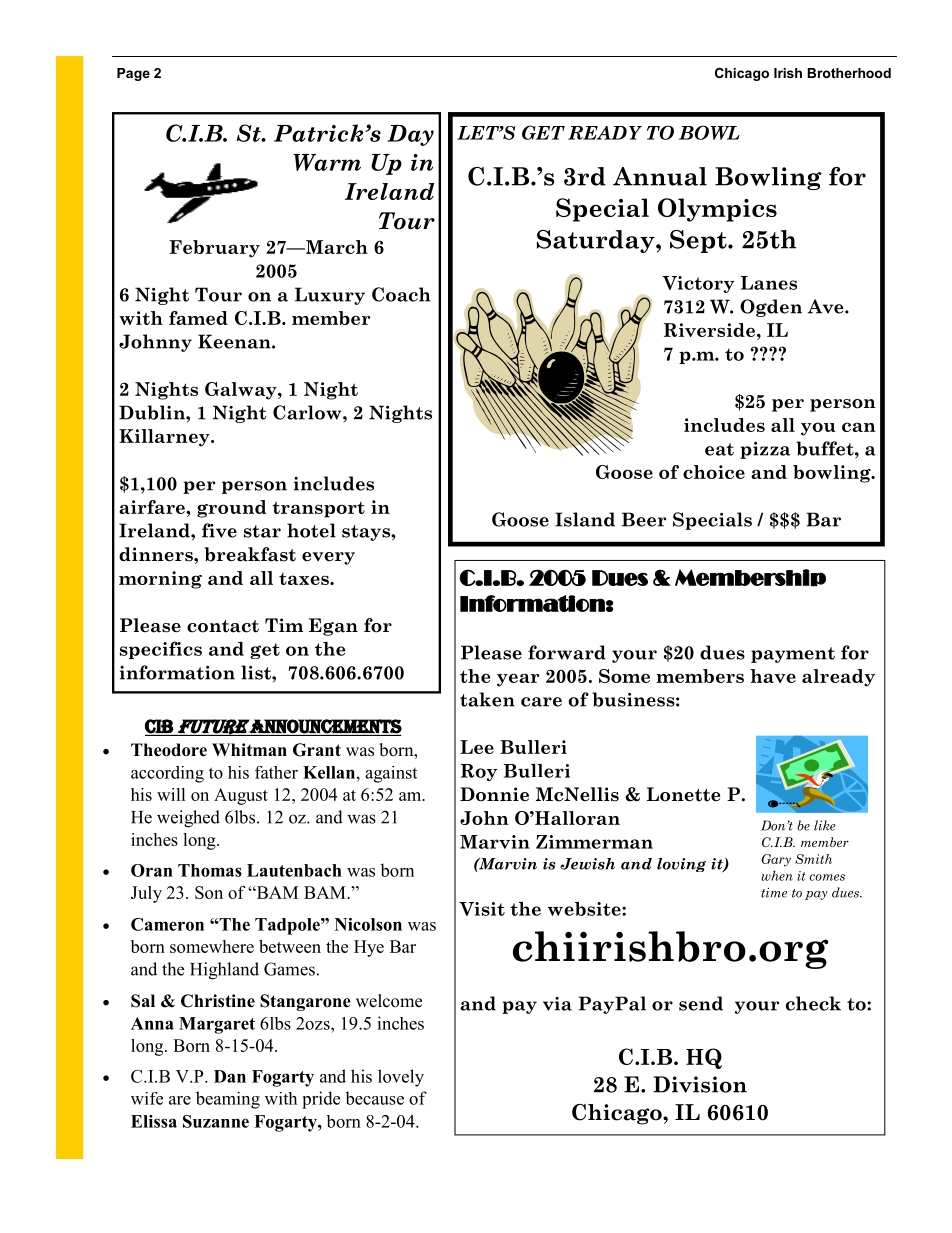 The width and height of the screenshot is (952, 1233). What do you see at coordinates (210, 870) in the screenshot?
I see `Thomas` at bounding box center [210, 870].
